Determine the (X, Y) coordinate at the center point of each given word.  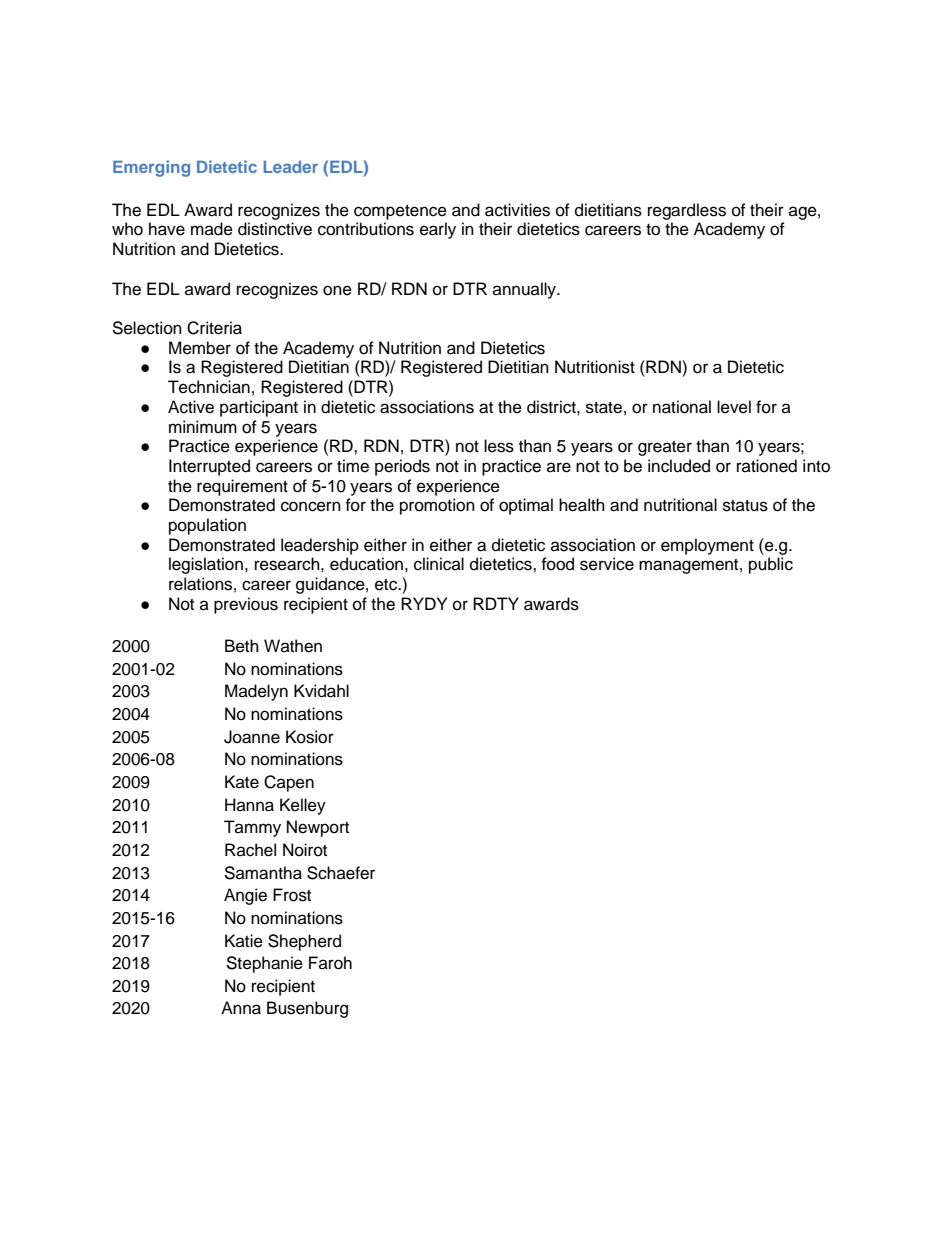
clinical (439, 564)
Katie (244, 941)
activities (517, 210)
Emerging (151, 168)
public (771, 565)
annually (525, 290)
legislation (206, 565)
